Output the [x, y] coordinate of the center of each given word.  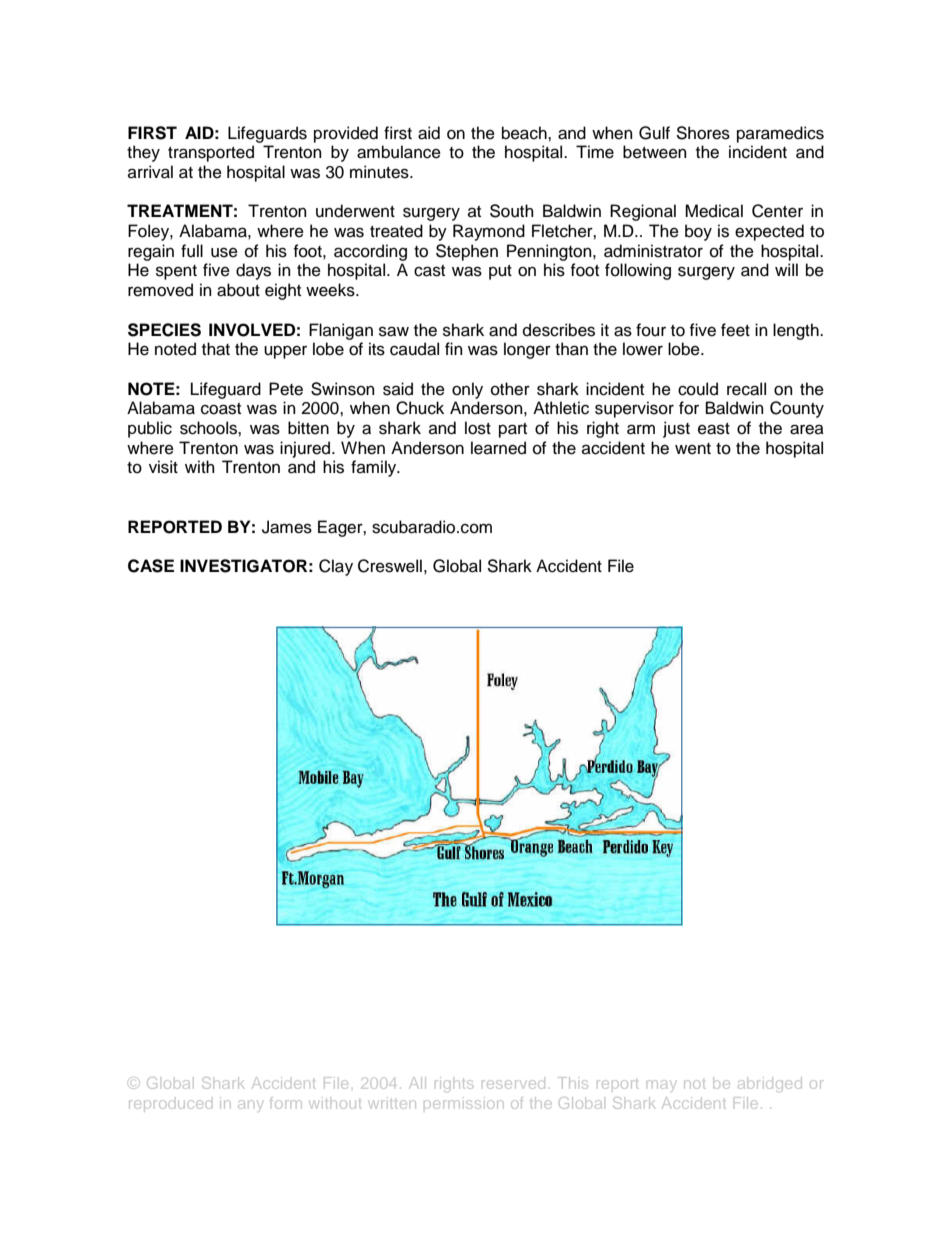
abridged [770, 1084]
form [285, 1103]
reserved [513, 1084]
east [714, 429]
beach [525, 133]
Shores [703, 133]
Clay [336, 567]
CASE [151, 566]
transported [211, 153]
